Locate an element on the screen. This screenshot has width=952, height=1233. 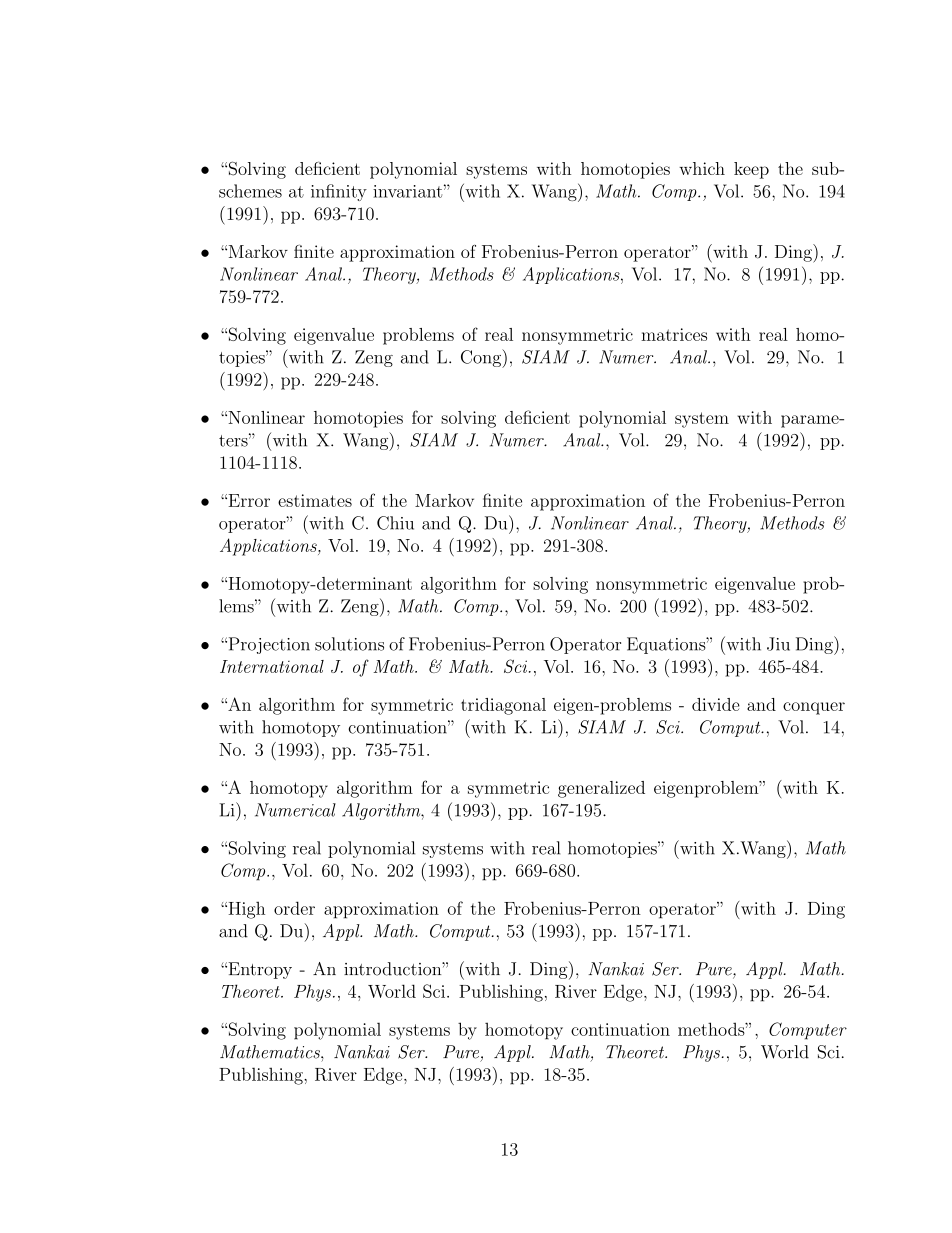
which is located at coordinates (702, 168).
